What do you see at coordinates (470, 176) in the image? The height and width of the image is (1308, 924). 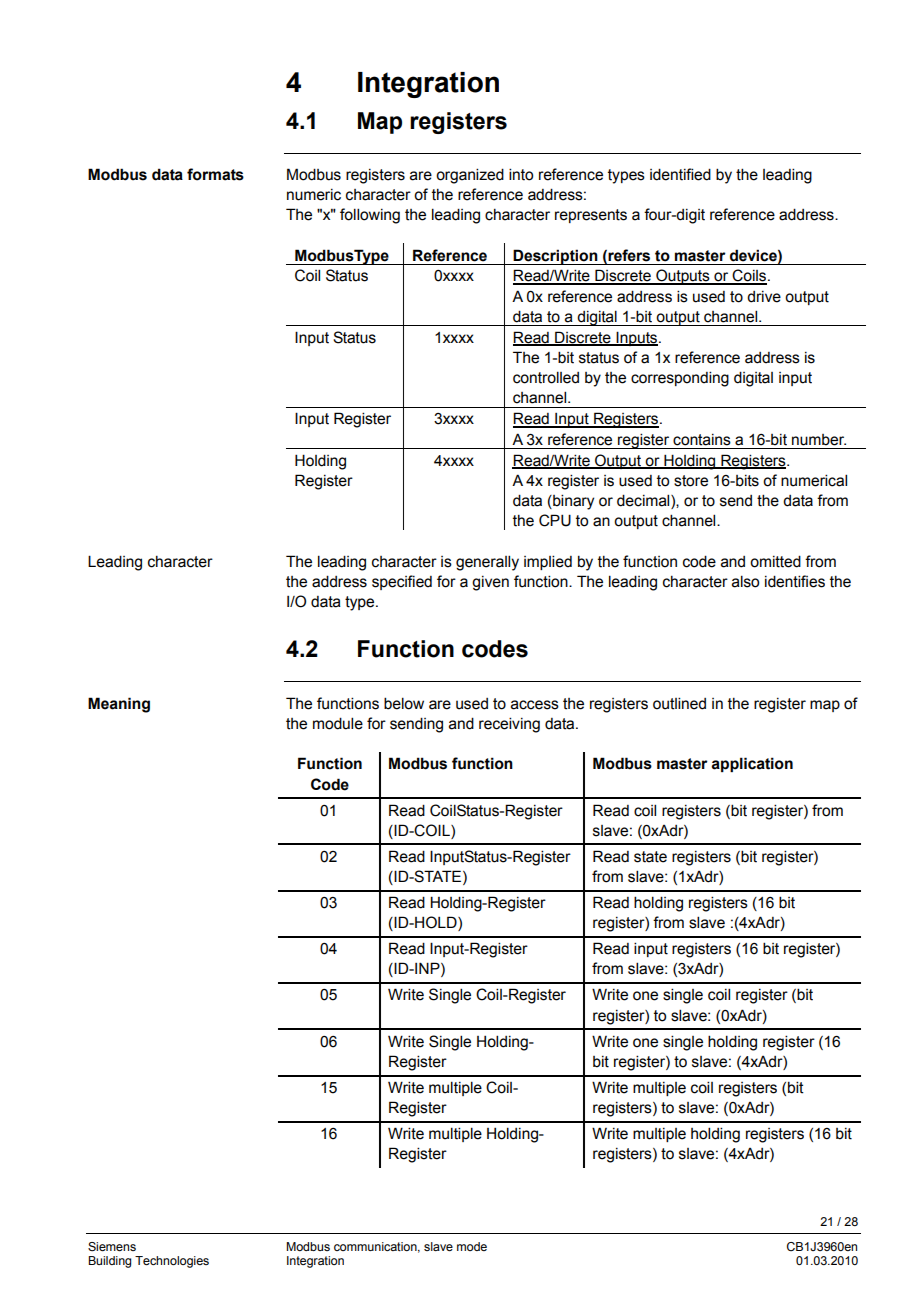 I see `organized` at bounding box center [470, 176].
